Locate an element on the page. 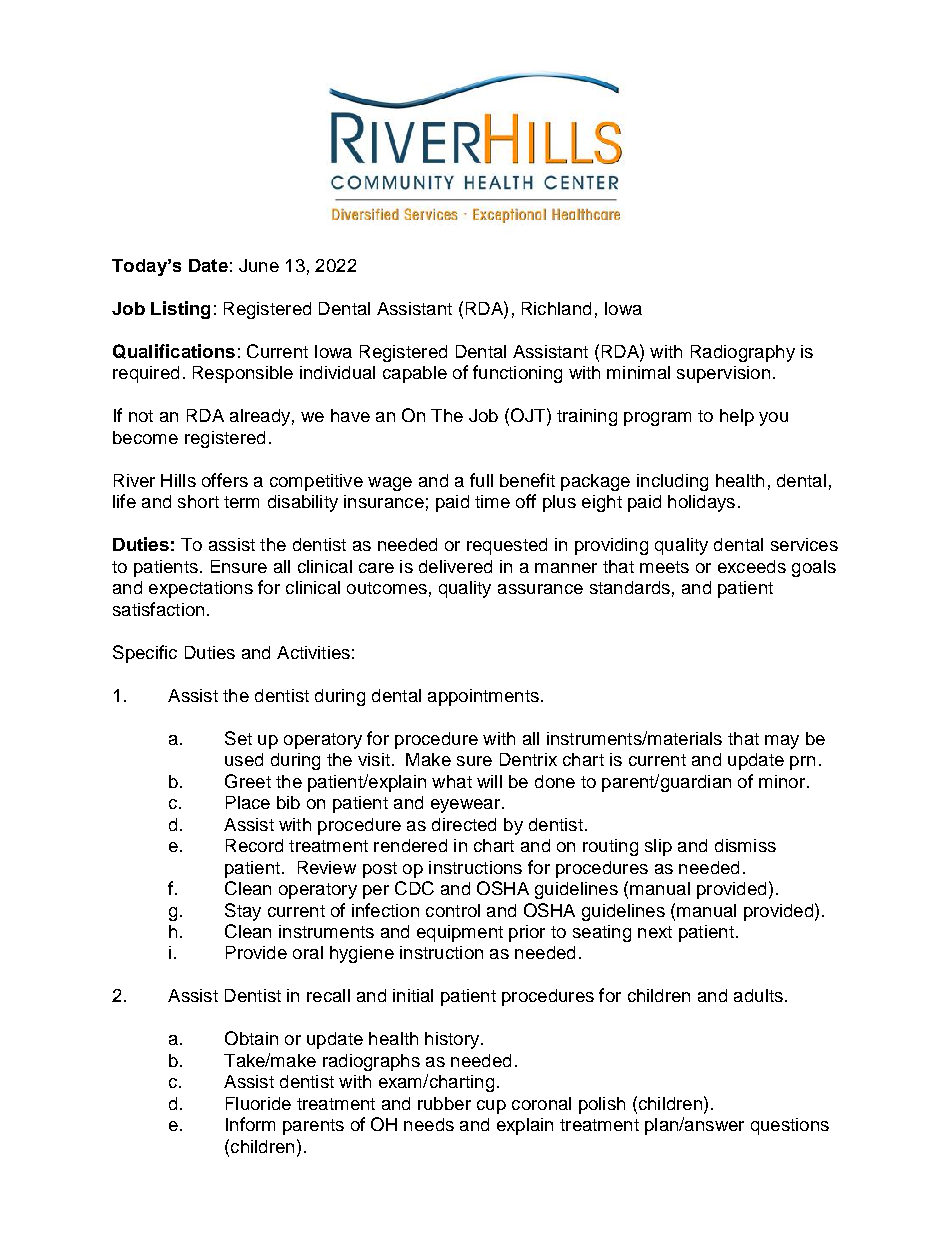  Set is located at coordinates (238, 738).
